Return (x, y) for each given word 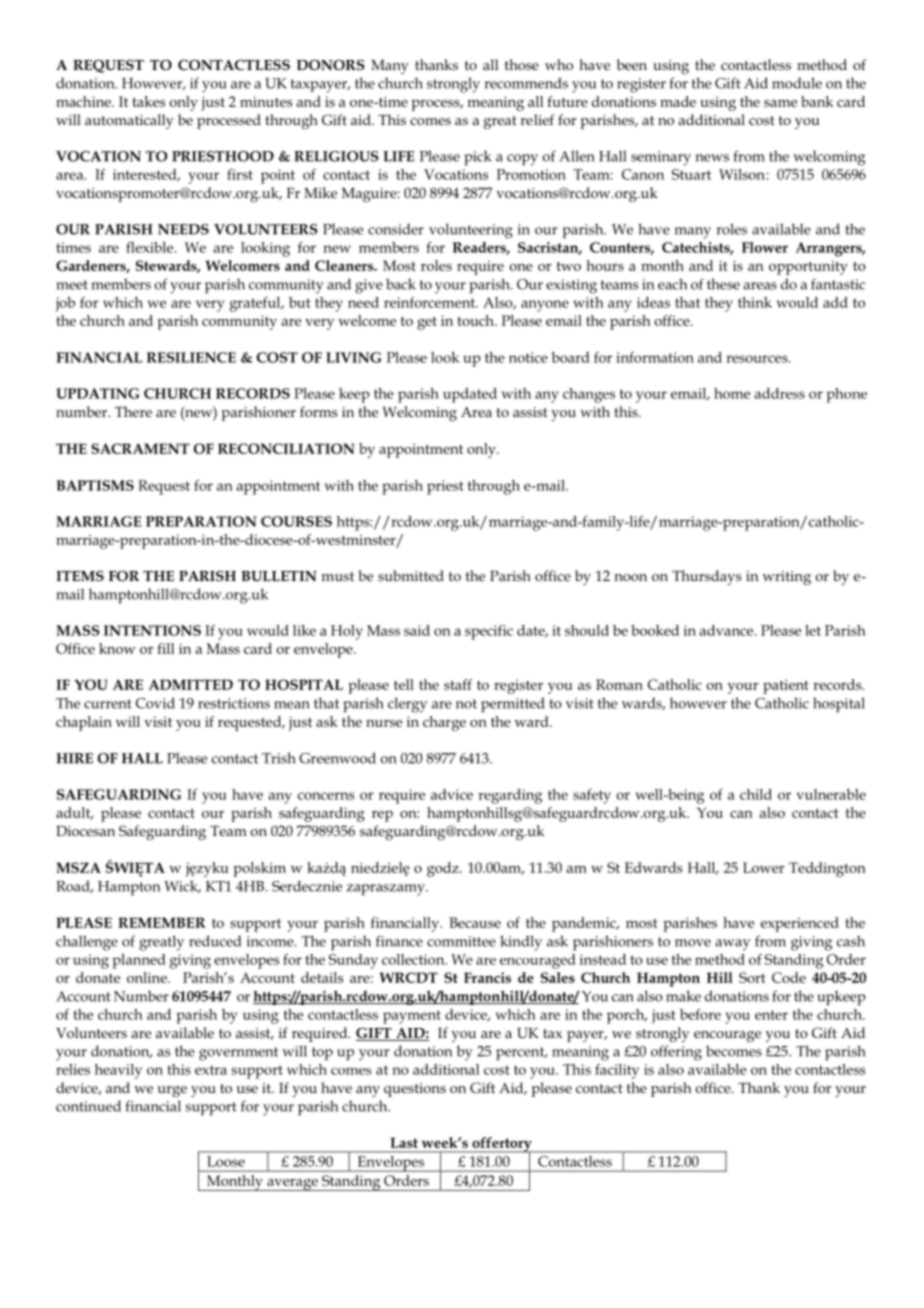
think (755, 302)
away (732, 945)
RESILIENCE (191, 357)
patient (786, 686)
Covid (155, 703)
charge (444, 723)
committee (461, 941)
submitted (411, 575)
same (780, 103)
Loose (226, 1161)
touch (477, 320)
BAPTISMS (95, 485)
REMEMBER (162, 922)
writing (787, 578)
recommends (526, 83)
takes (149, 101)
